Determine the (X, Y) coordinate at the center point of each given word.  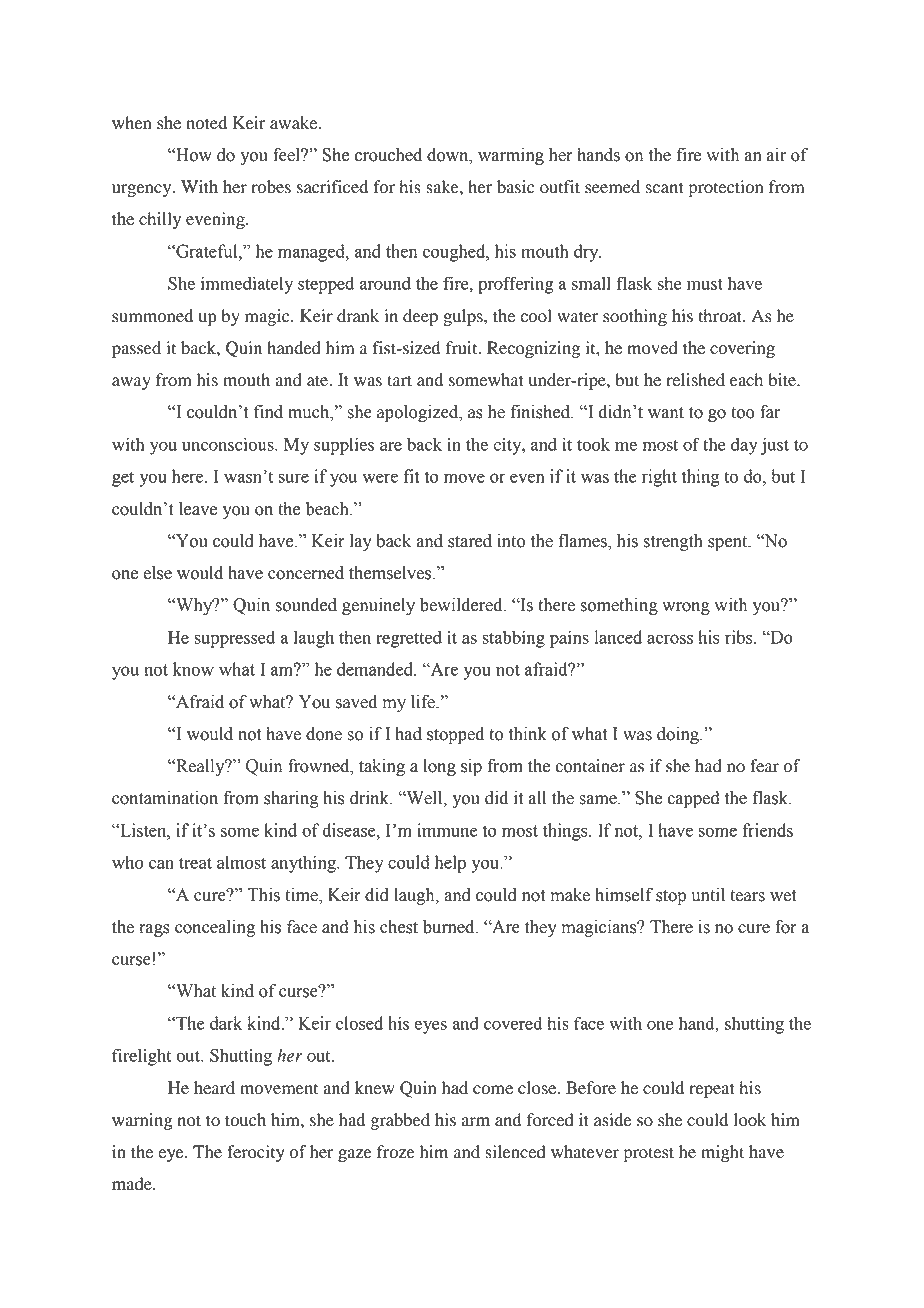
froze (396, 1152)
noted (206, 123)
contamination (165, 798)
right (659, 478)
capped (693, 799)
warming (511, 156)
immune (447, 830)
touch (245, 1120)
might (722, 1153)
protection (726, 188)
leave (198, 509)
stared (470, 541)
